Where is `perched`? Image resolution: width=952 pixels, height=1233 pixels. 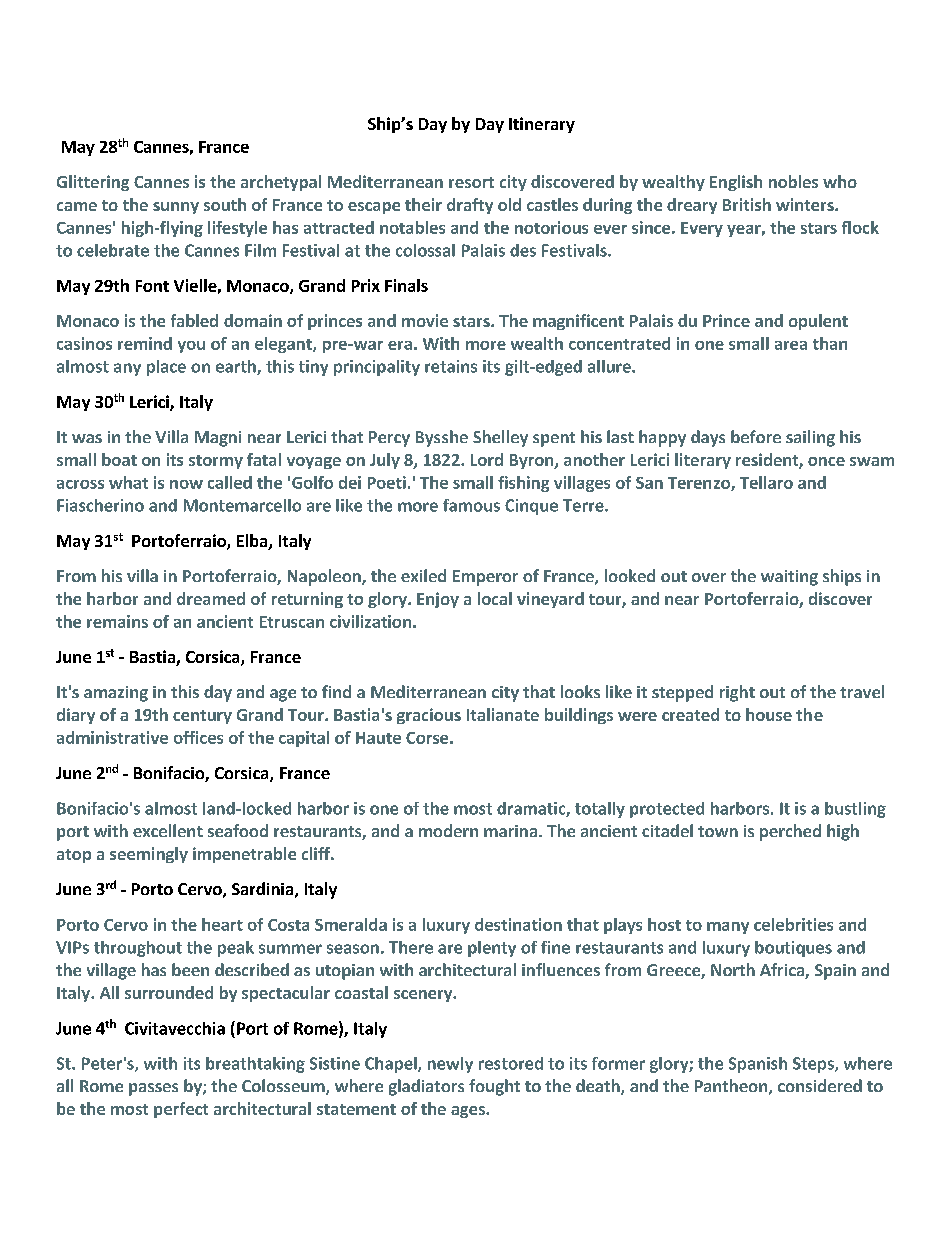 perched is located at coordinates (790, 832).
